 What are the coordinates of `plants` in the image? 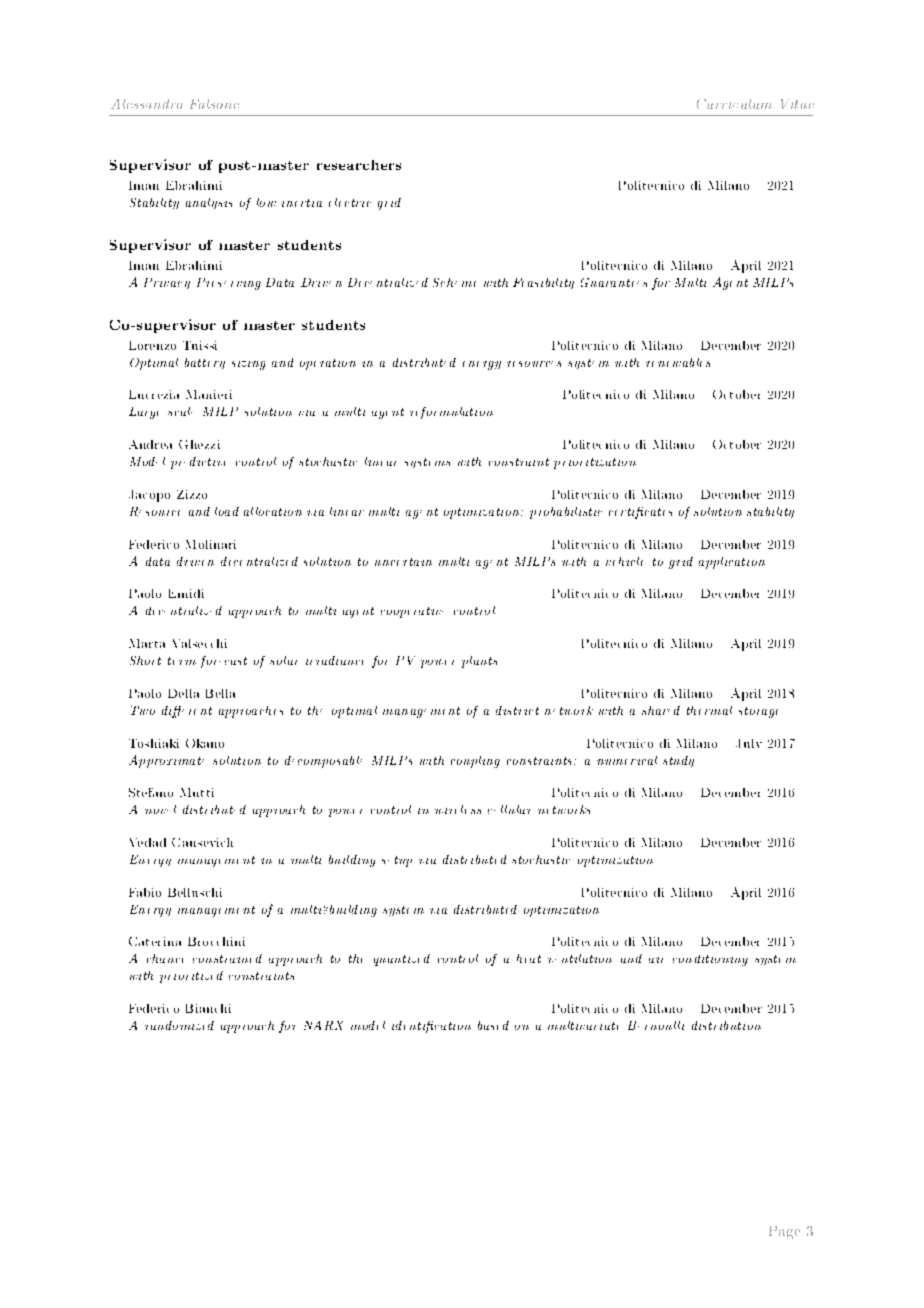 It's located at (479, 662).
